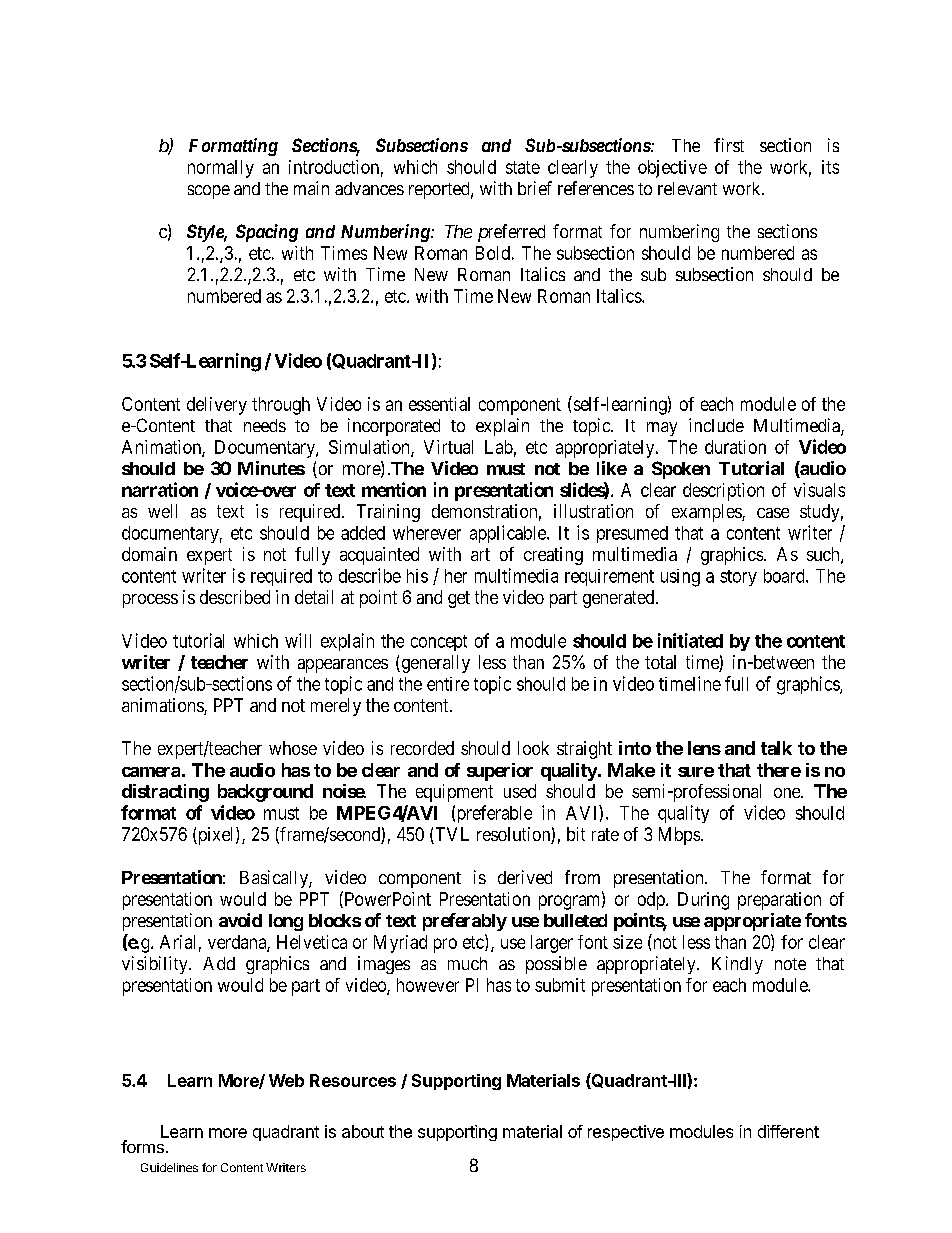  What do you see at coordinates (217, 406) in the screenshot?
I see `delivery` at bounding box center [217, 406].
